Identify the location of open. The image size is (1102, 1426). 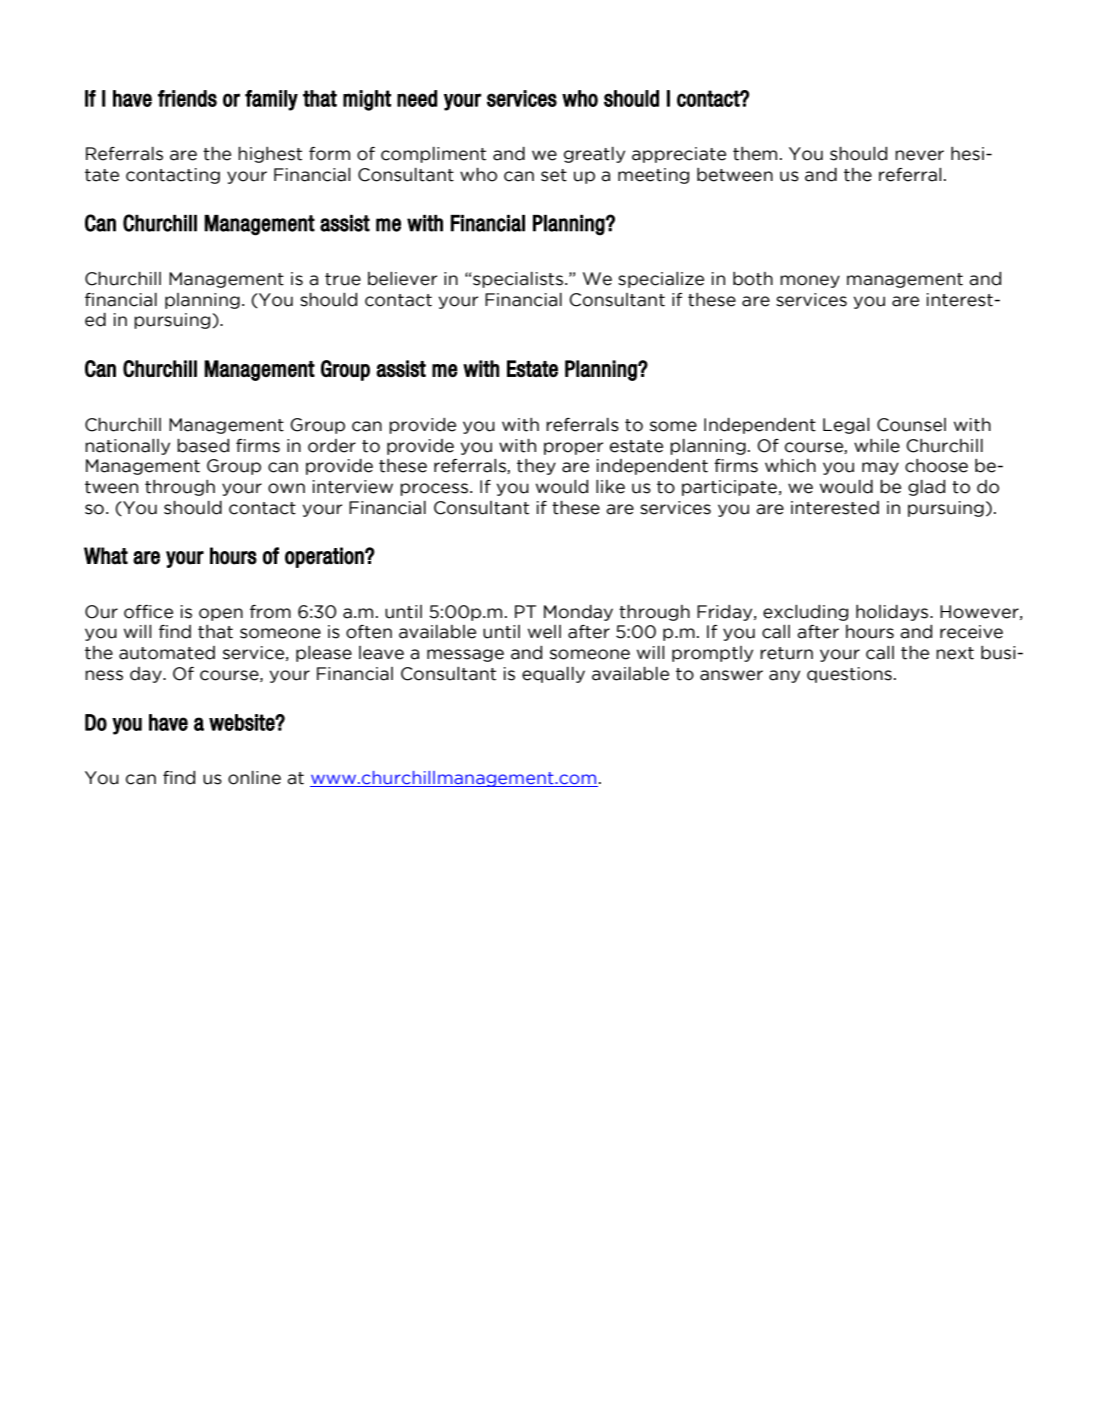
(221, 614).
